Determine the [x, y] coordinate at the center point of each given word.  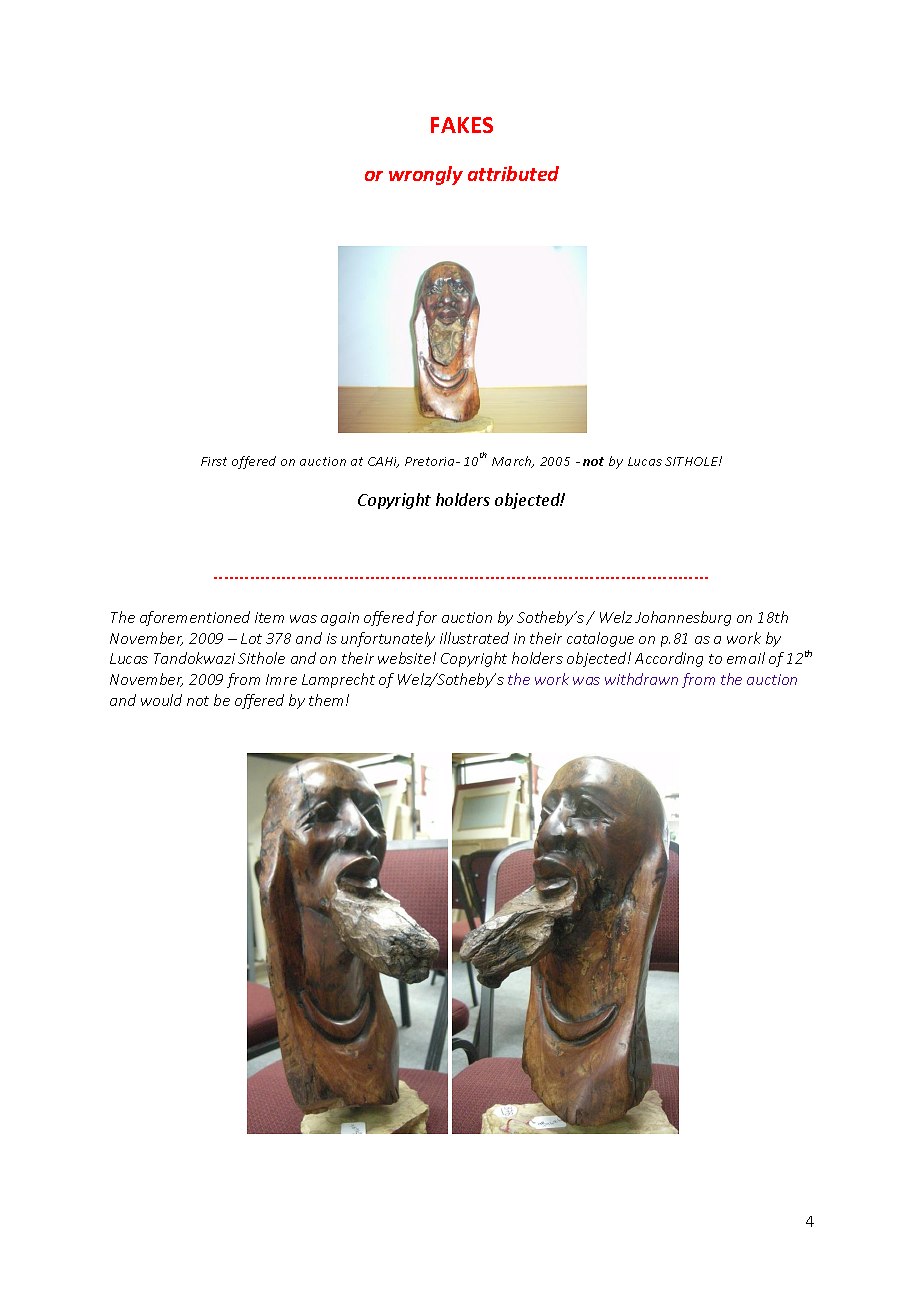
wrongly [426, 175]
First [214, 461]
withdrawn [641, 679]
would [161, 700]
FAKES [462, 125]
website [404, 658]
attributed [513, 173]
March [513, 462]
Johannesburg [683, 618]
